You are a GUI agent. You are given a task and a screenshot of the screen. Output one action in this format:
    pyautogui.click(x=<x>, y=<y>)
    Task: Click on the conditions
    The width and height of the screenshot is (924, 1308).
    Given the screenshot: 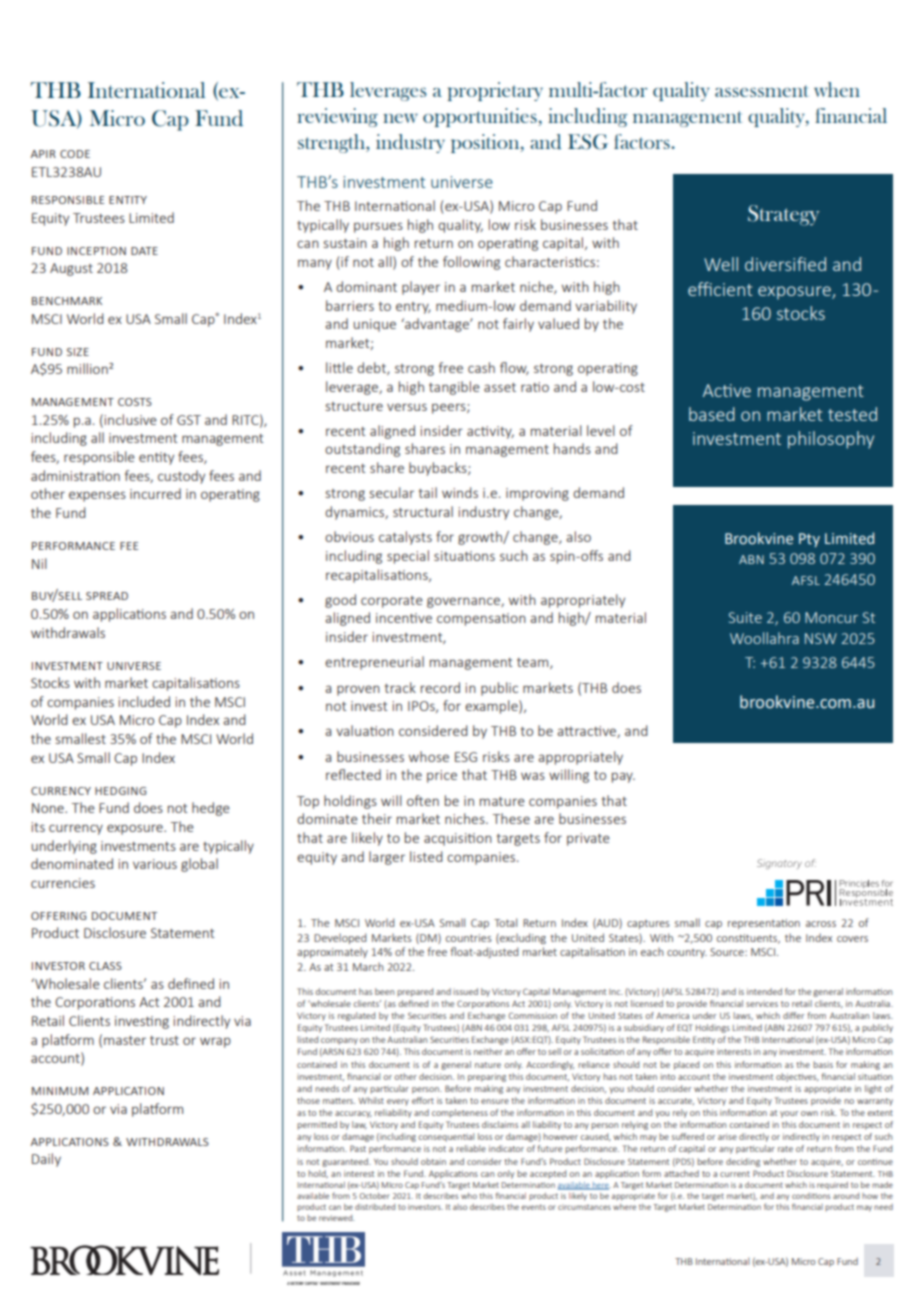 What is the action you would take?
    pyautogui.click(x=811, y=1196)
